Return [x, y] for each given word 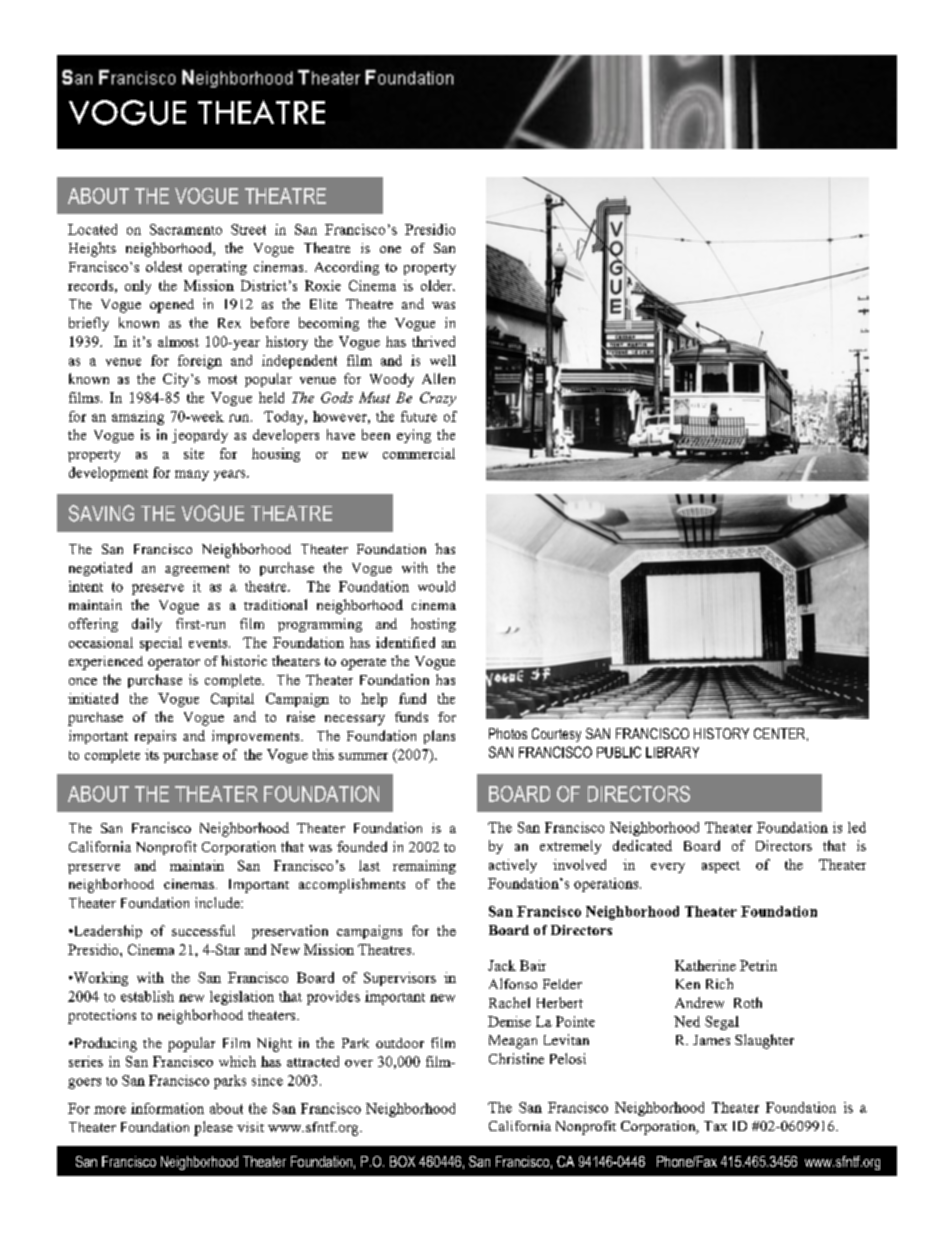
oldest [164, 266]
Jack [502, 965]
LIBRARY [672, 752]
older [437, 285]
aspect [721, 867]
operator [174, 664]
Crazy [438, 399]
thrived [433, 341]
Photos [508, 733]
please [213, 1128]
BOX [402, 1161]
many [192, 475]
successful [203, 930]
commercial [419, 453]
